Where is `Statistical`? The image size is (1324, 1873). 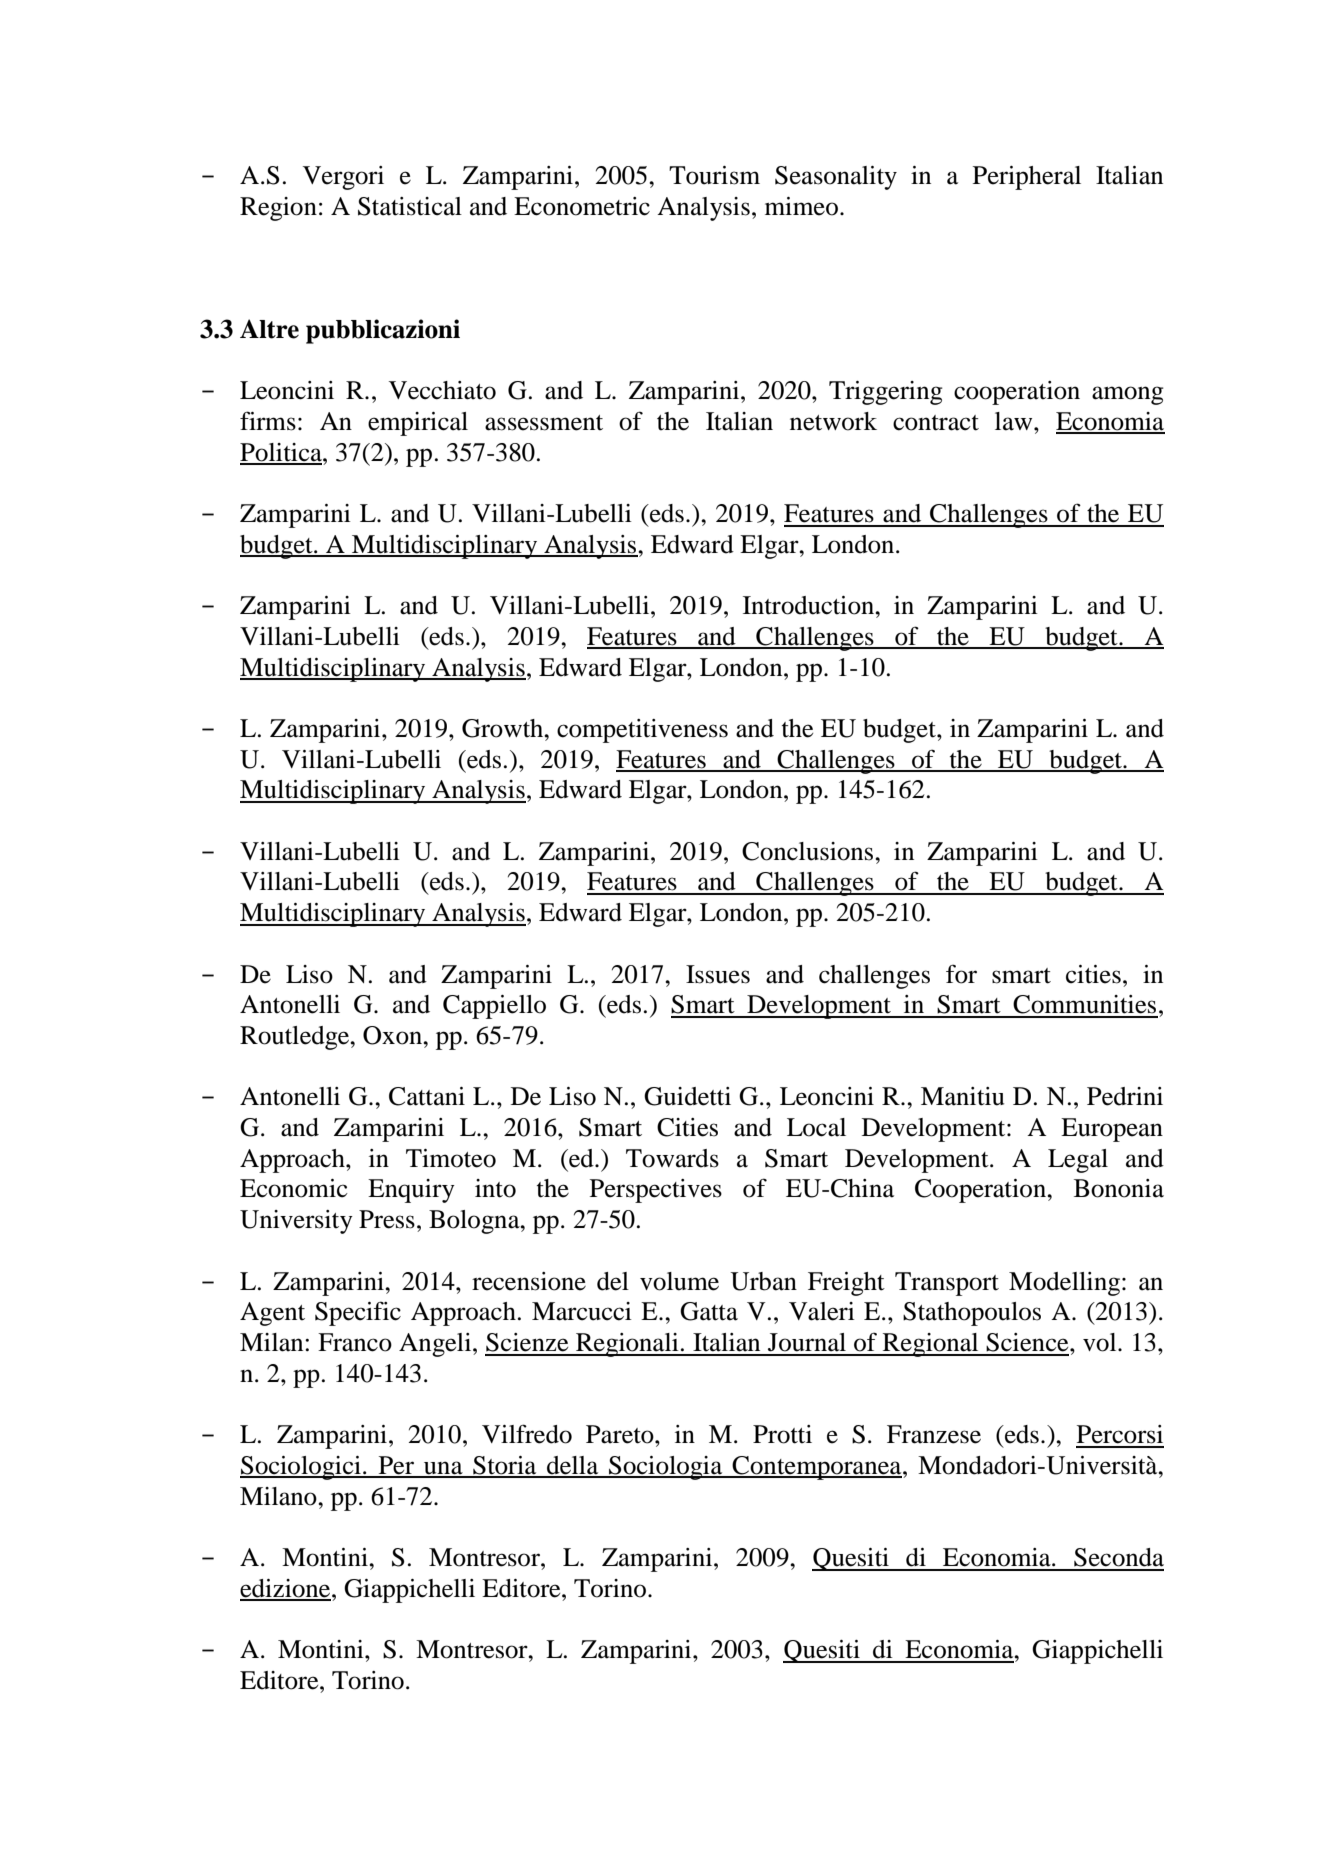 Statistical is located at coordinates (410, 206).
